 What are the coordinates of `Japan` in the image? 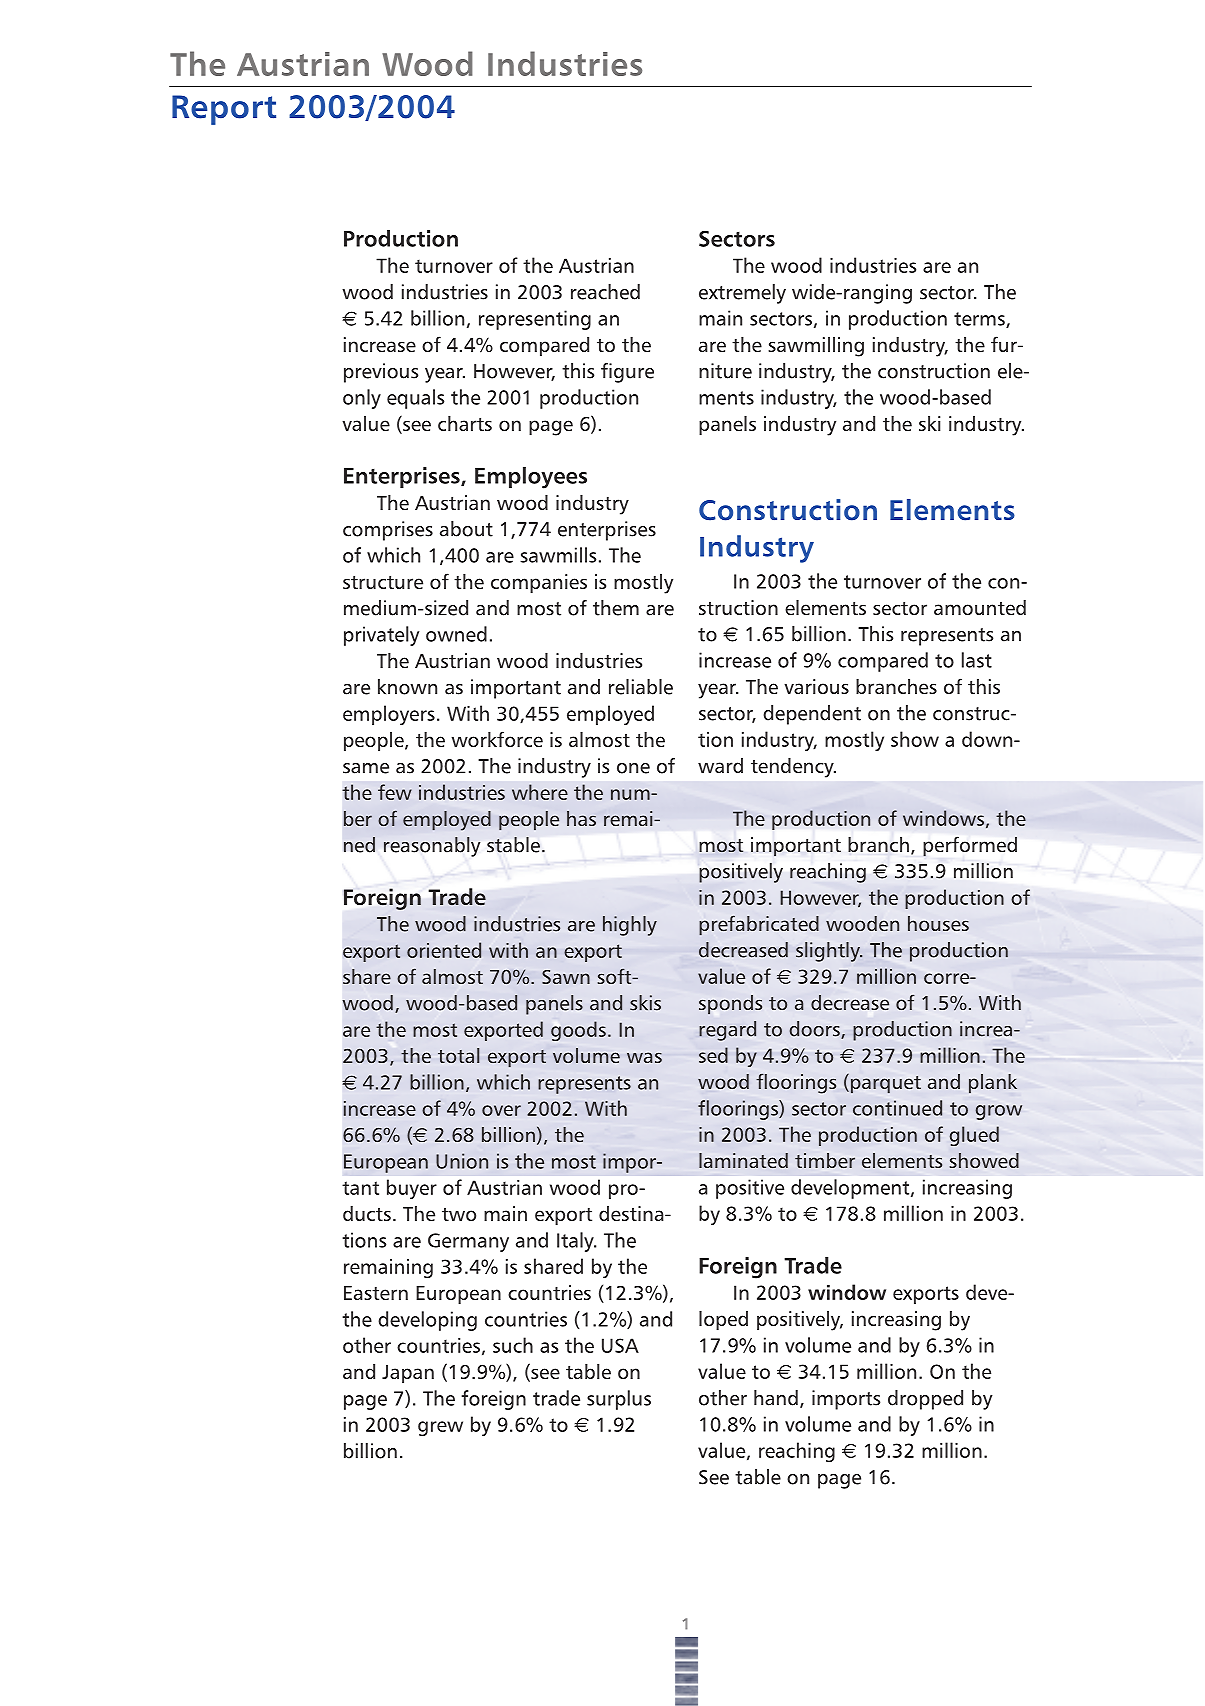 It's located at (408, 1374).
